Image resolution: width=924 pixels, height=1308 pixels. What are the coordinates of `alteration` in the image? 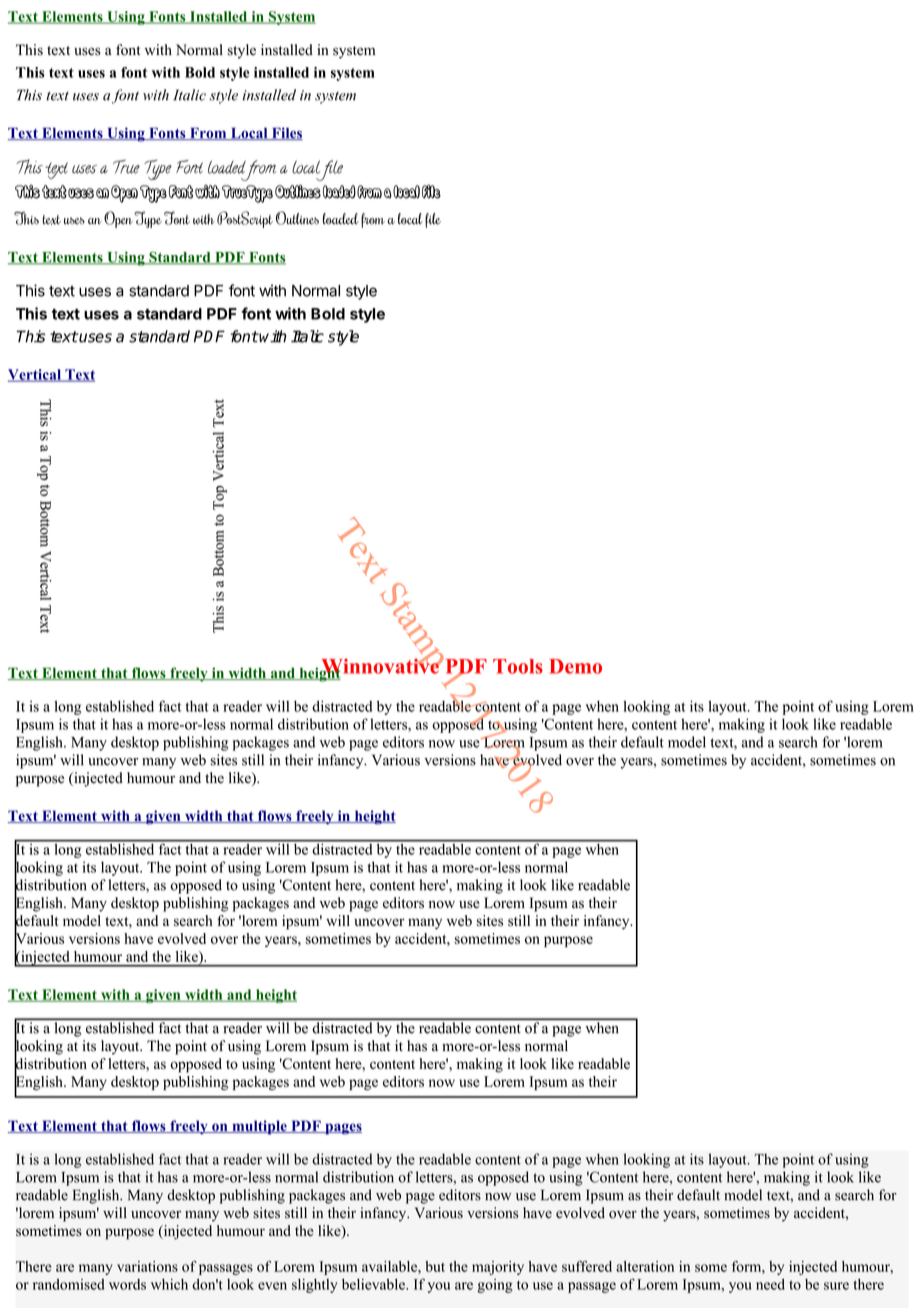 It's located at (645, 1266).
